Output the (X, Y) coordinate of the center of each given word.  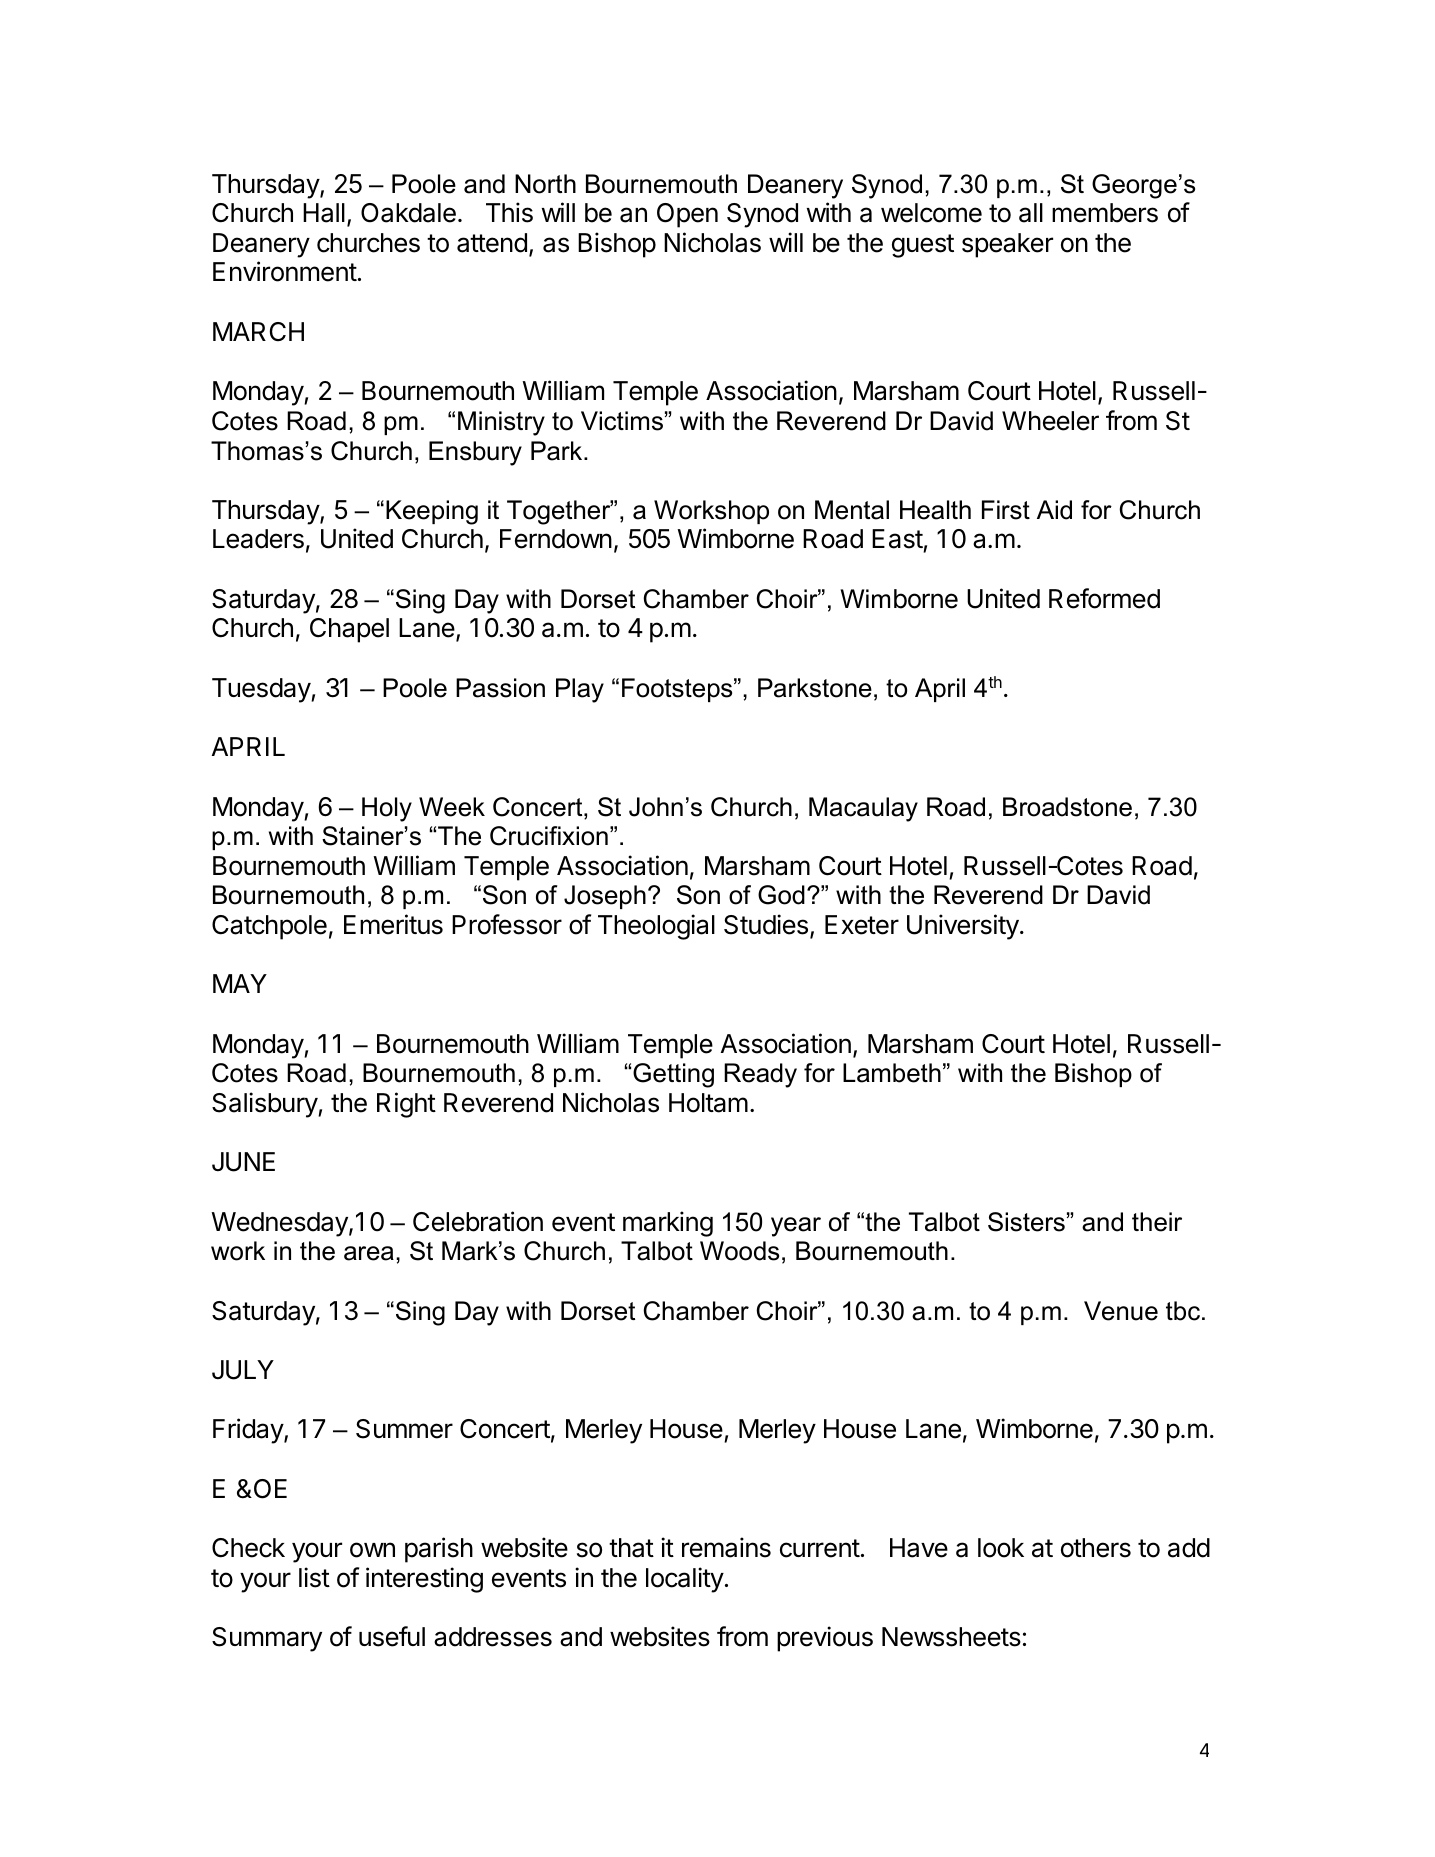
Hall (324, 213)
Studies (766, 924)
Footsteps (678, 690)
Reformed (1104, 598)
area (369, 1253)
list (314, 1577)
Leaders (258, 539)
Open (687, 215)
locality (685, 1580)
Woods (739, 1251)
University (963, 927)
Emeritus (393, 924)
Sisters (1026, 1222)
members (1105, 213)
